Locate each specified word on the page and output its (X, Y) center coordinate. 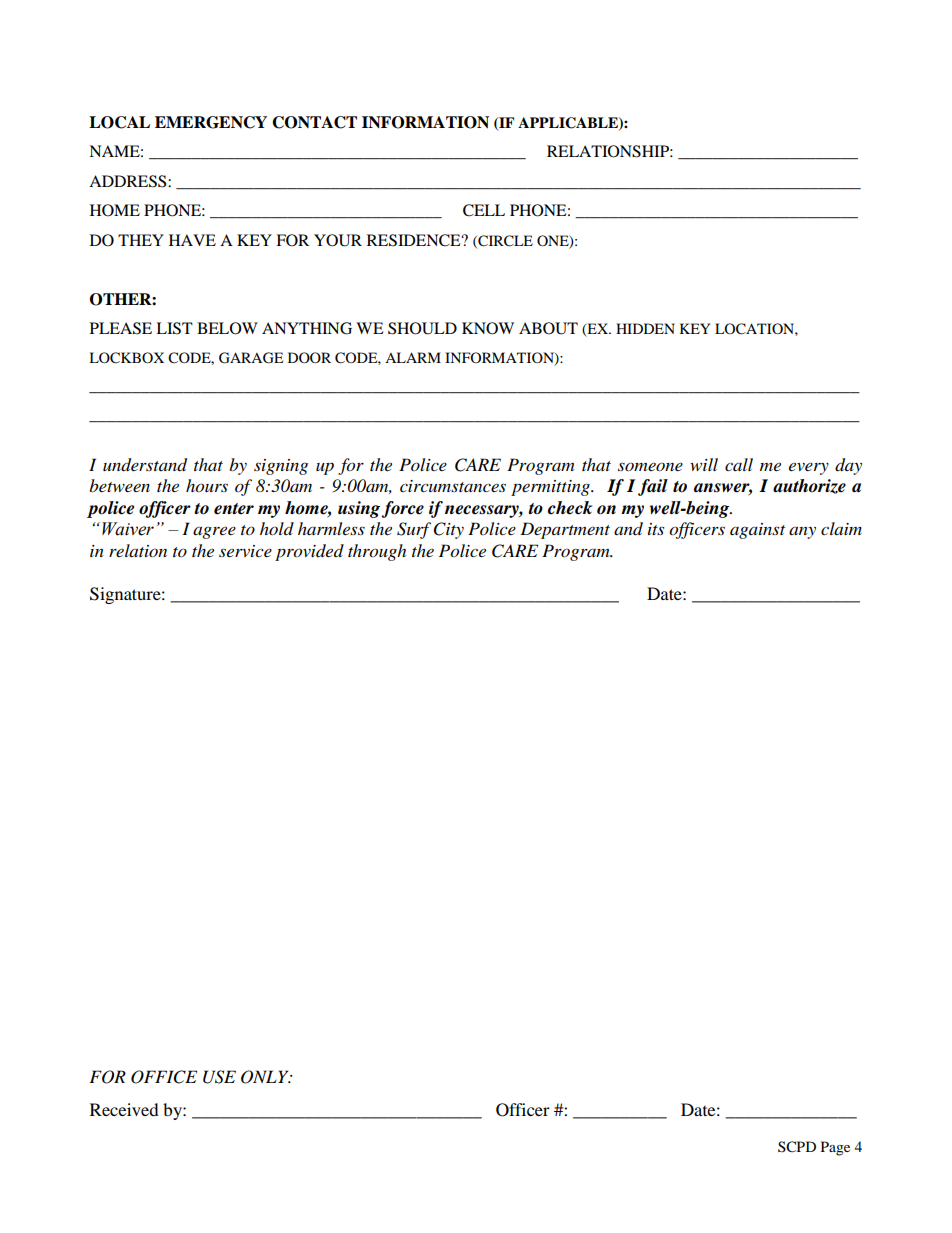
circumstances (453, 486)
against (757, 531)
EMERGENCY (211, 122)
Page (835, 1148)
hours (207, 486)
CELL (484, 210)
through (377, 552)
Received (124, 1109)
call (739, 464)
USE (219, 1077)
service (245, 551)
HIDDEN (645, 328)
